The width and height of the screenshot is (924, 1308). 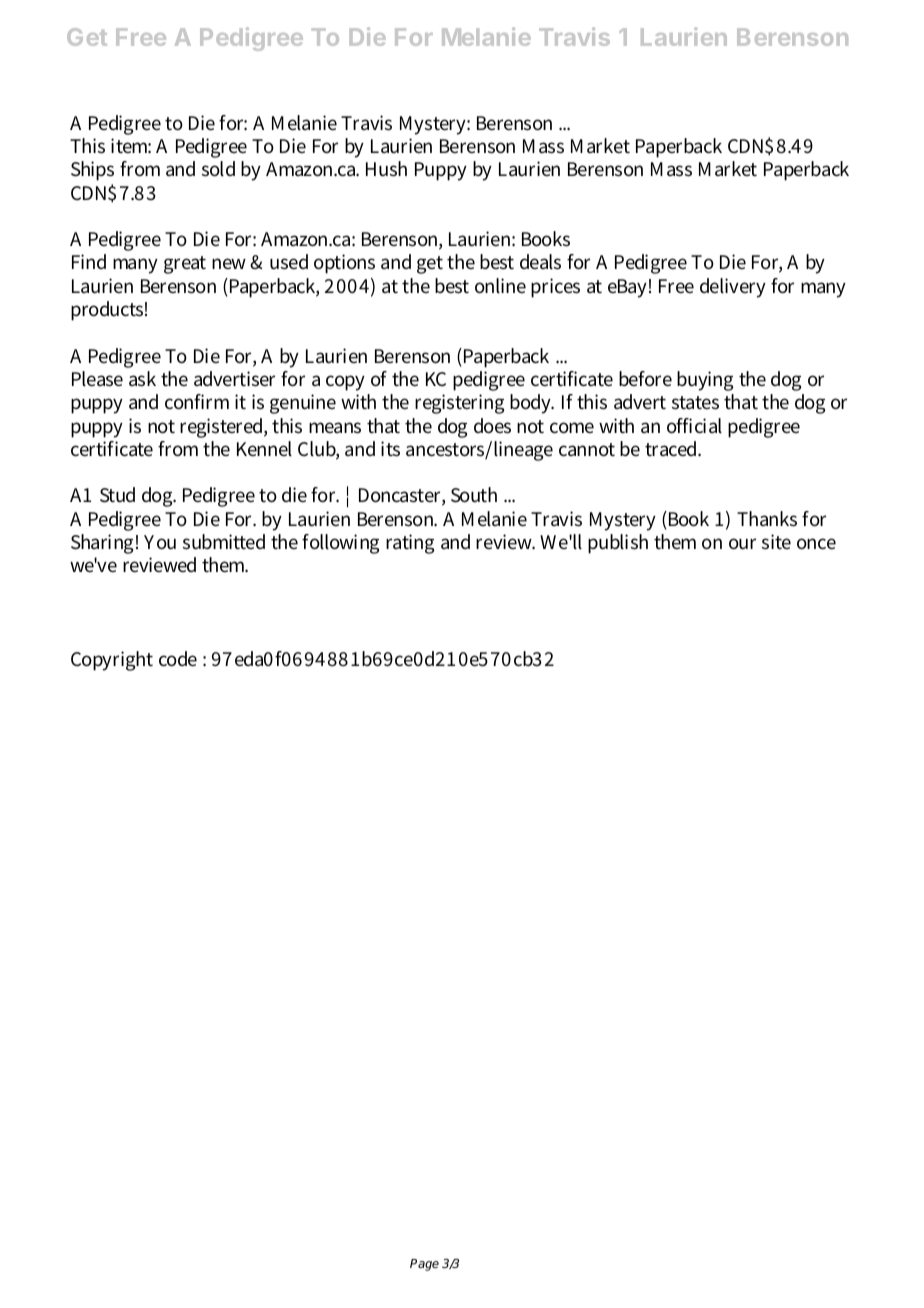 What do you see at coordinates (386, 169) in the screenshot?
I see `Hush` at bounding box center [386, 169].
